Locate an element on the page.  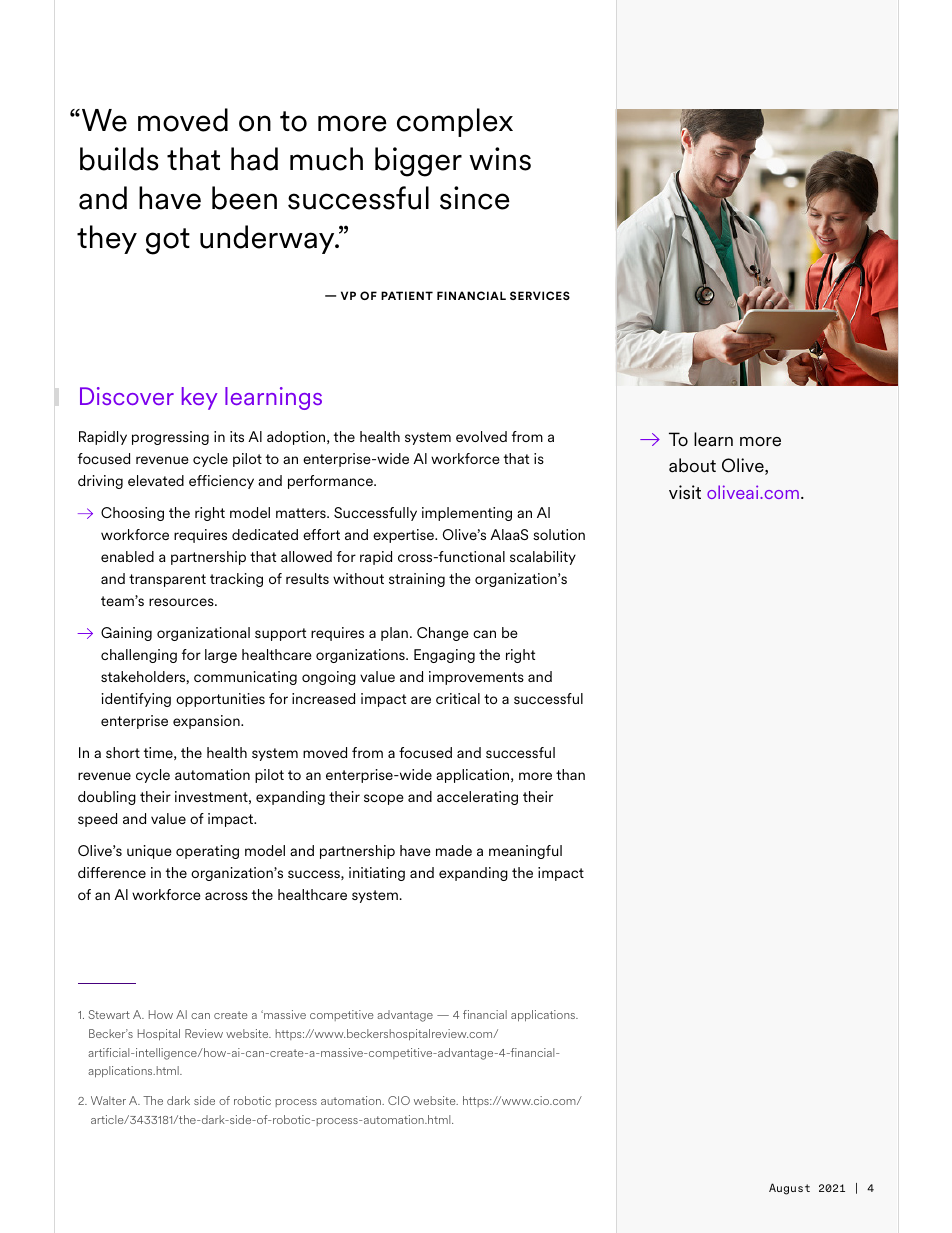
builds is located at coordinates (119, 159).
